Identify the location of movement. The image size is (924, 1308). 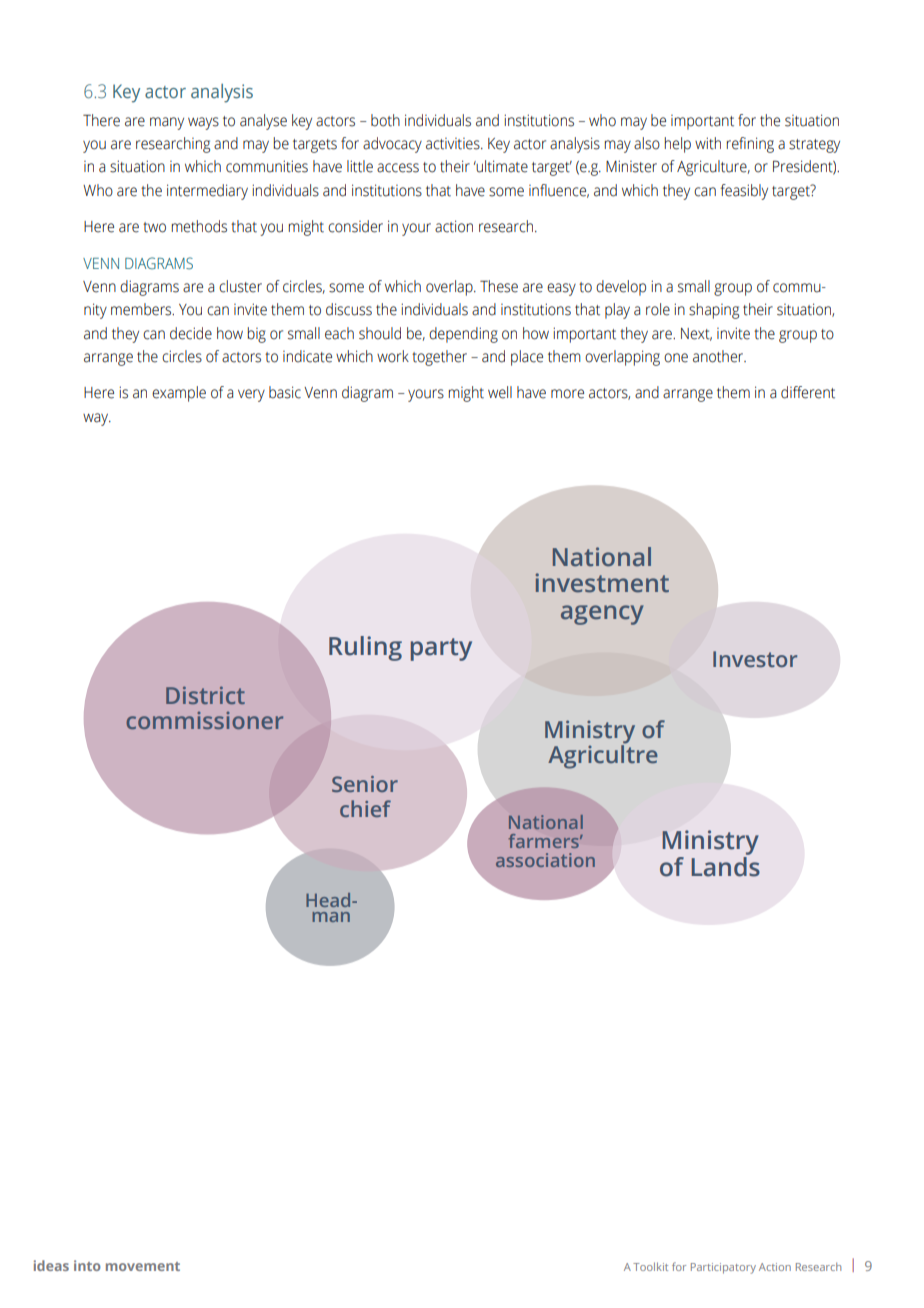
(143, 1266).
